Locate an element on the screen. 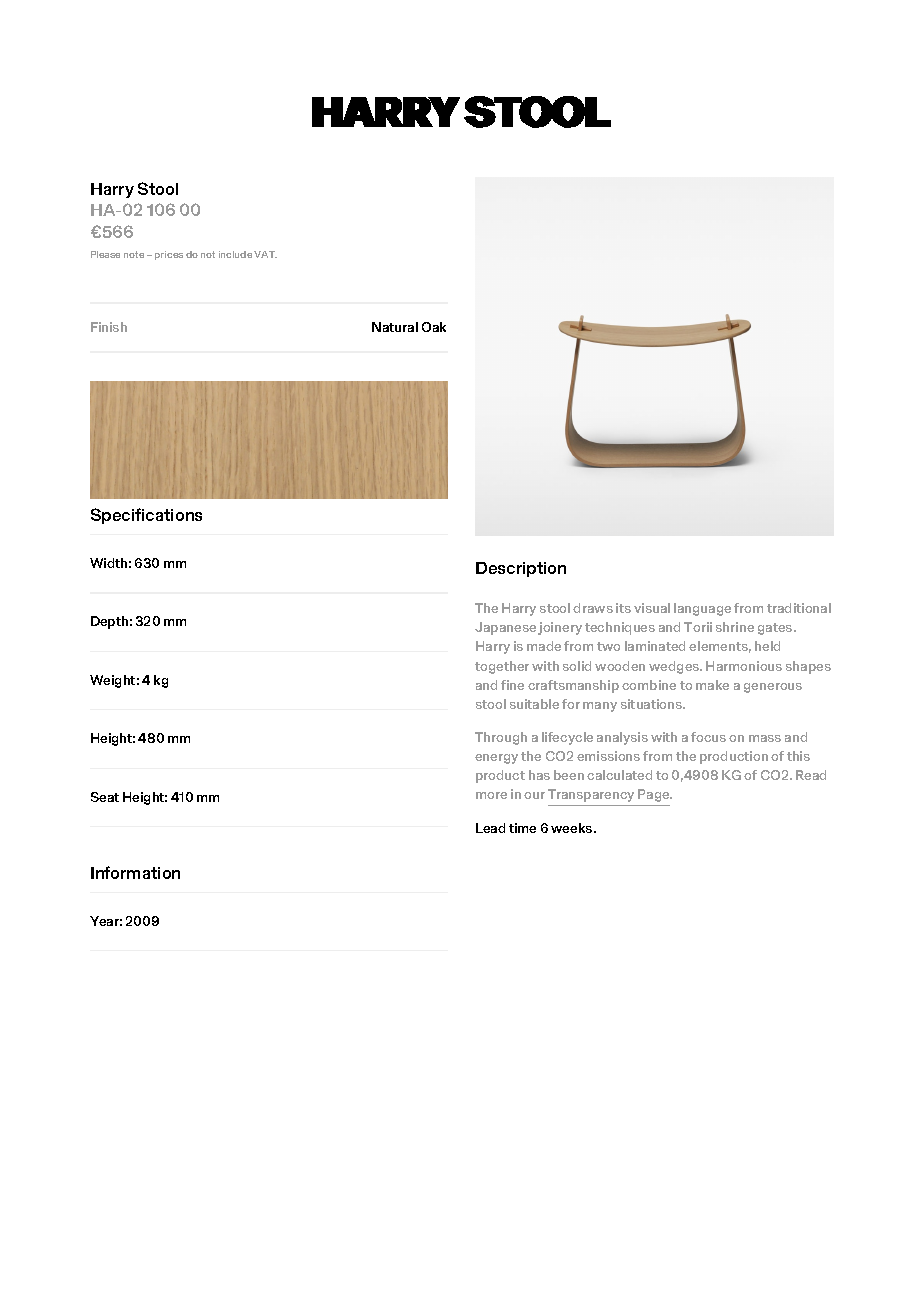 This screenshot has width=924, height=1308. Finish is located at coordinates (109, 327).
